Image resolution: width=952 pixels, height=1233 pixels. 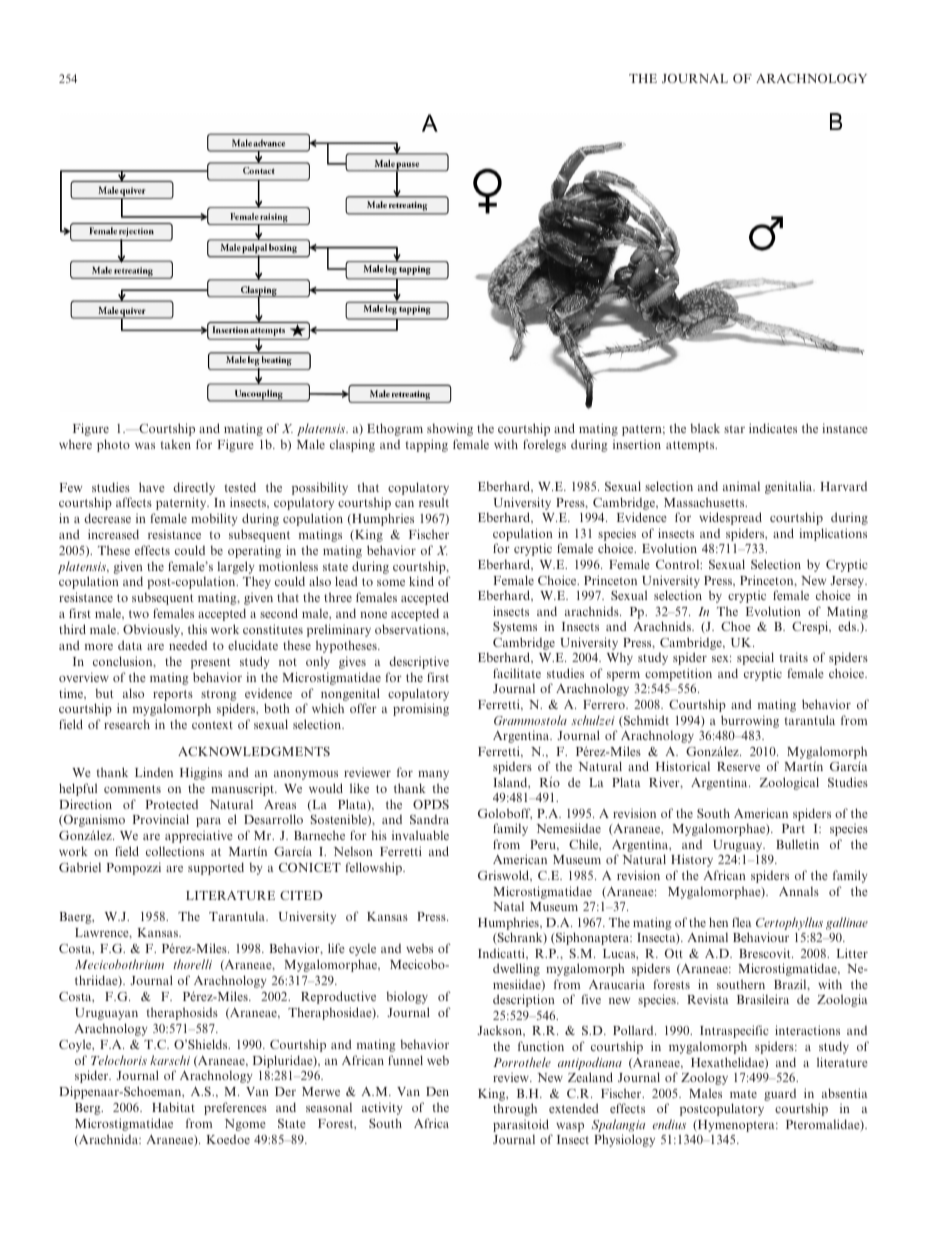 What do you see at coordinates (127, 724) in the document?
I see `research` at bounding box center [127, 724].
